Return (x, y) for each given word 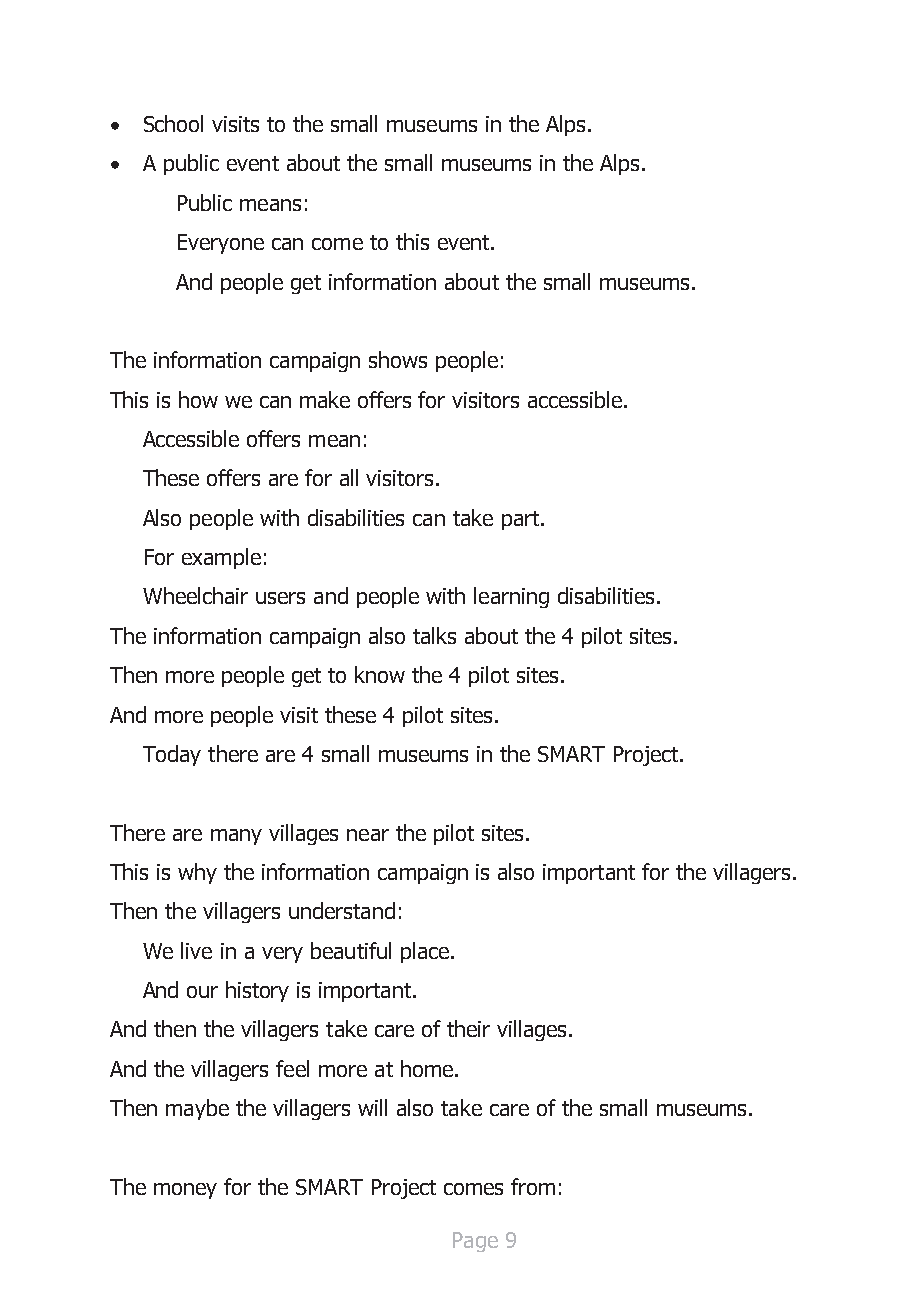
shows (398, 359)
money (185, 1191)
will (372, 1107)
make (325, 399)
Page (475, 1242)
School (173, 123)
